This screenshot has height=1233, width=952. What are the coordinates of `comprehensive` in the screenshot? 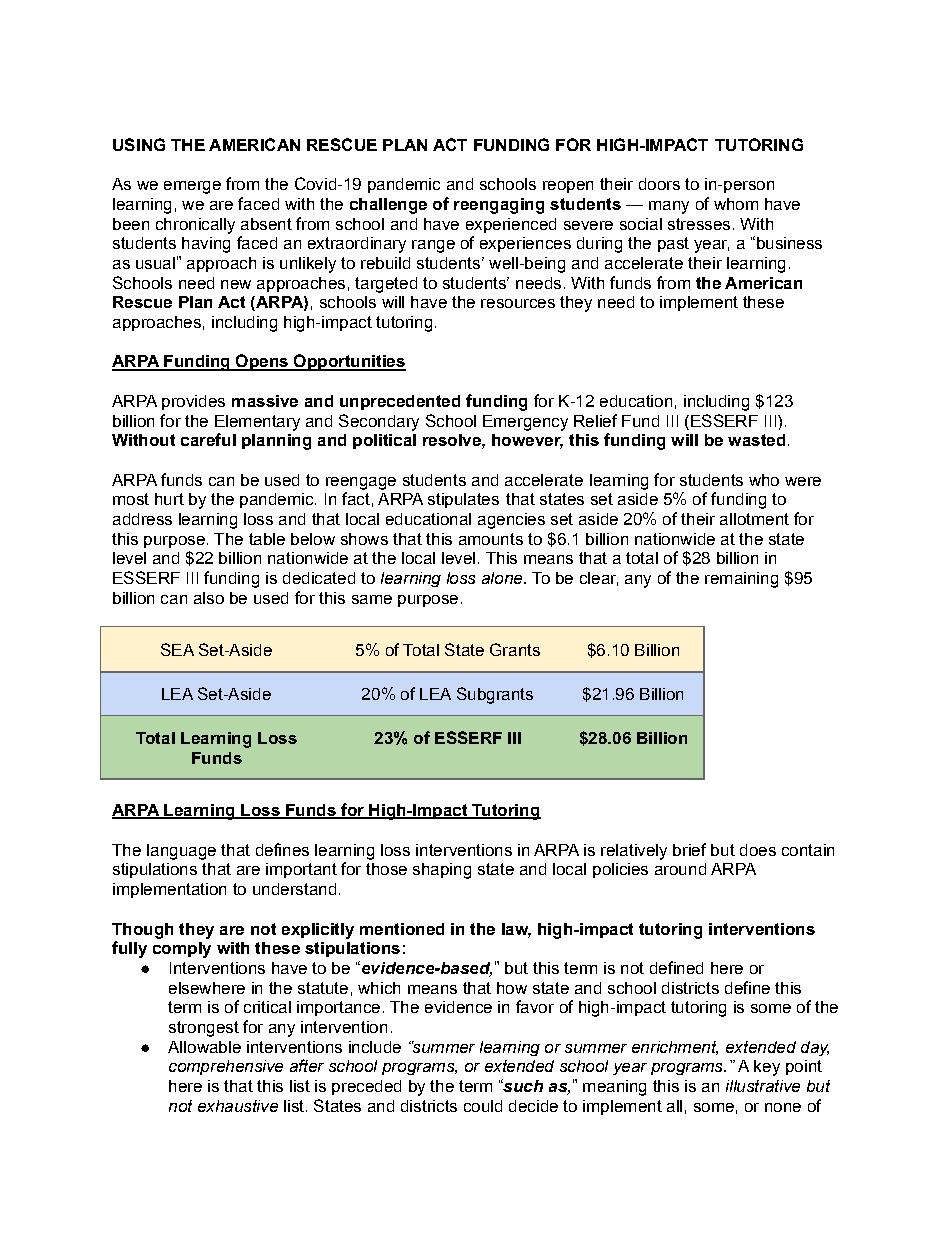 It's located at (226, 1067).
